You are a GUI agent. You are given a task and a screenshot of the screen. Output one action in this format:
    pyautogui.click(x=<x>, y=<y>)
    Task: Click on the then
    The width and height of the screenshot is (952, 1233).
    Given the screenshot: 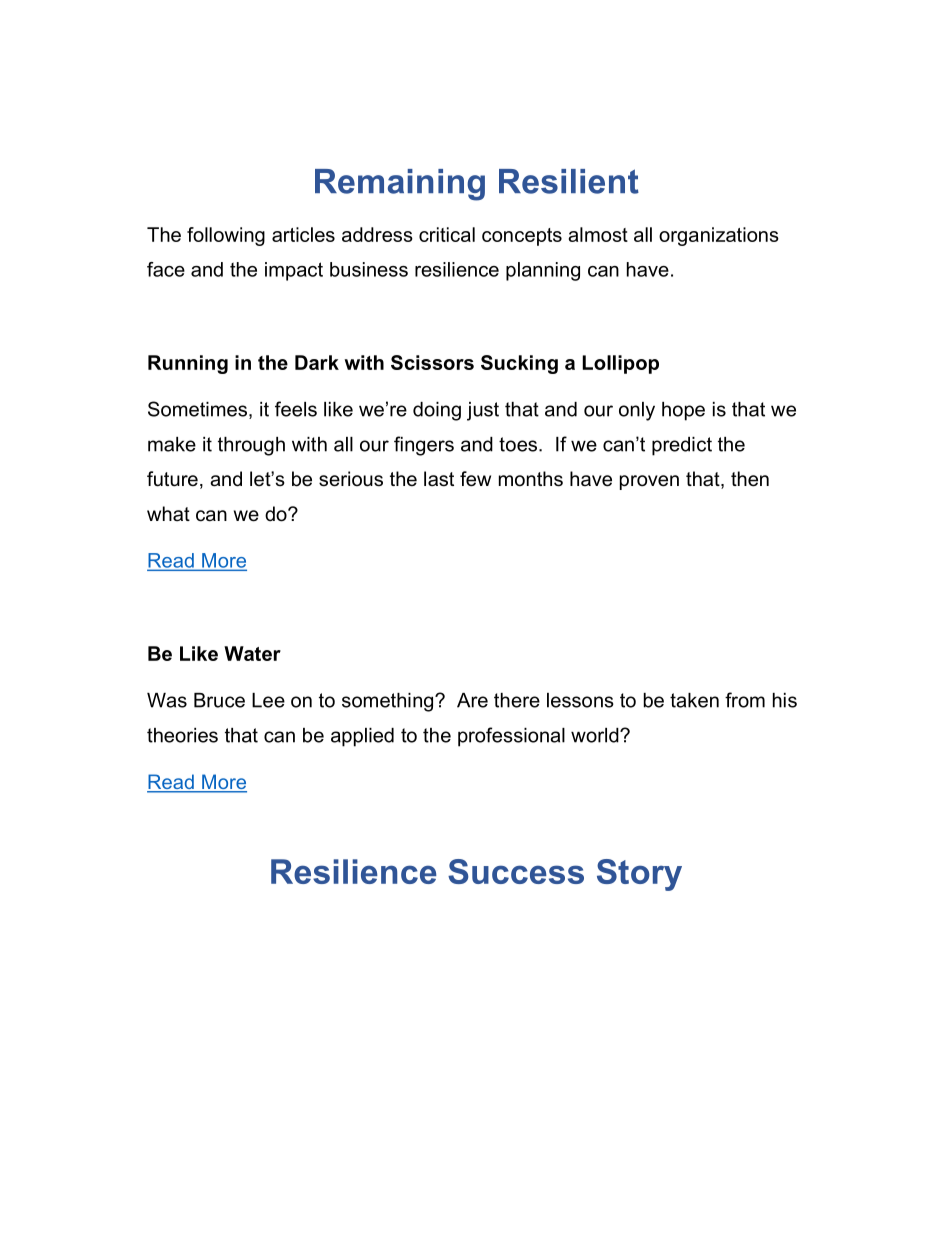 What is the action you would take?
    pyautogui.click(x=750, y=479)
